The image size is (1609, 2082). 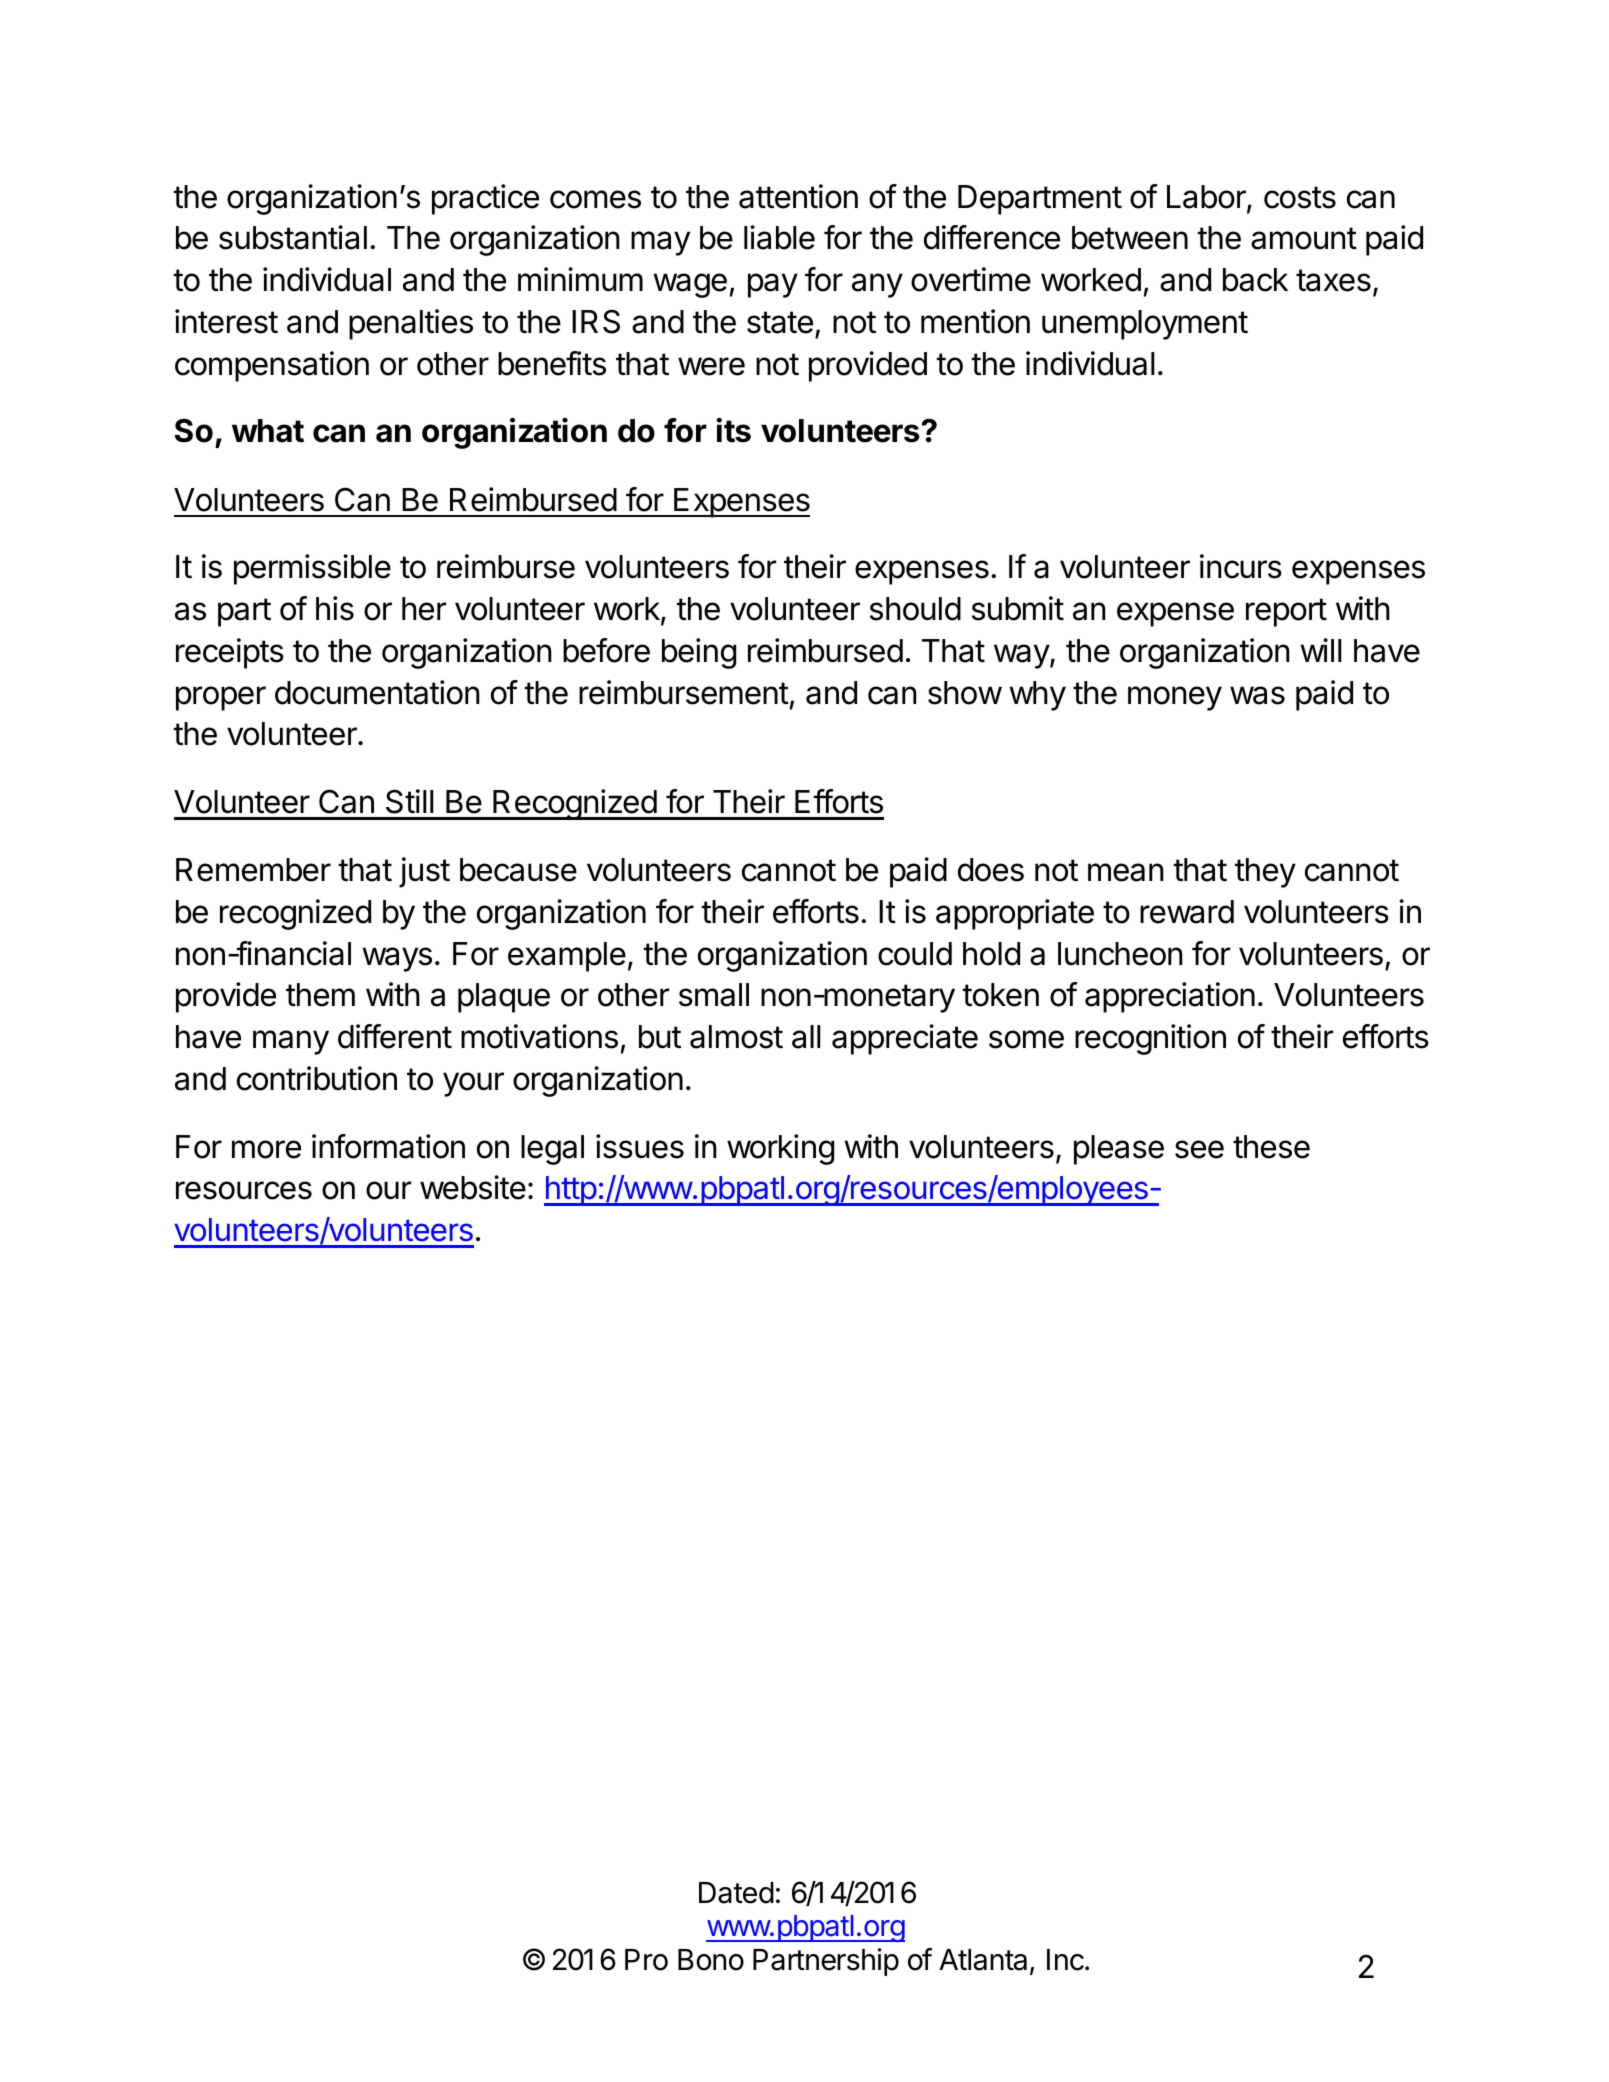 What do you see at coordinates (317, 1078) in the image?
I see `contribution` at bounding box center [317, 1078].
